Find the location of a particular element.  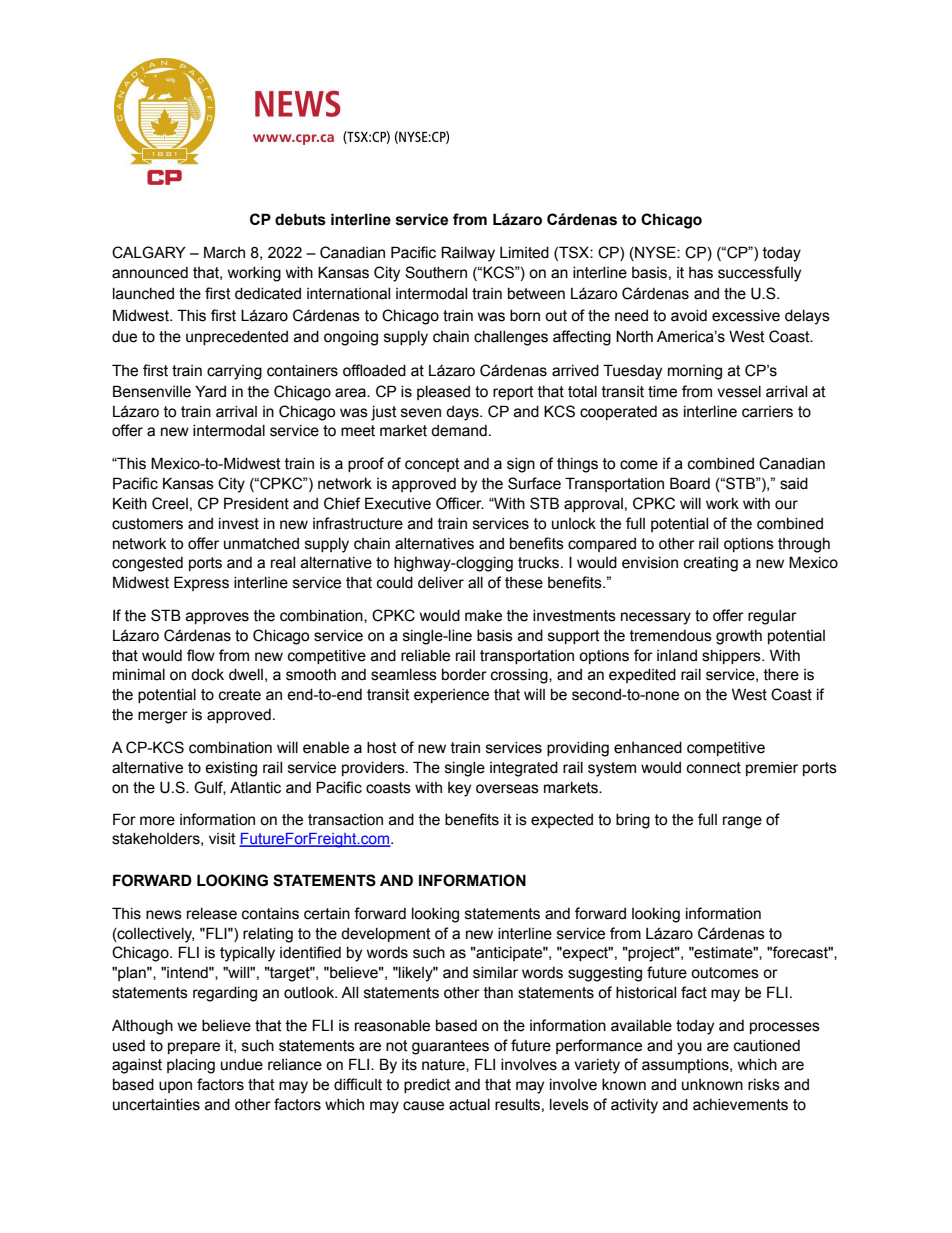

has is located at coordinates (701, 273).
